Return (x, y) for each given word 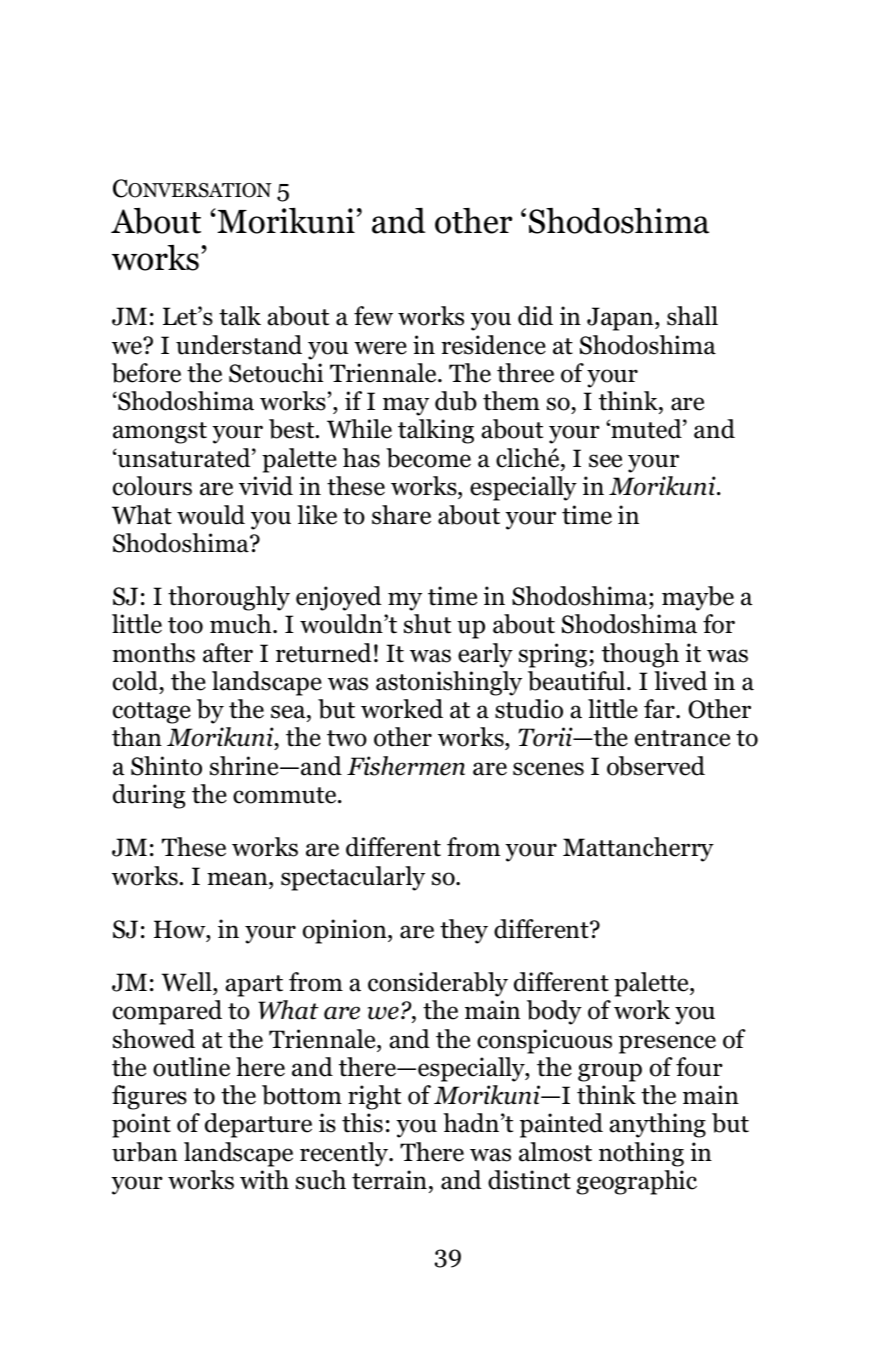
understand (239, 345)
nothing (641, 1154)
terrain (389, 1180)
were (380, 348)
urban (145, 1152)
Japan (621, 319)
